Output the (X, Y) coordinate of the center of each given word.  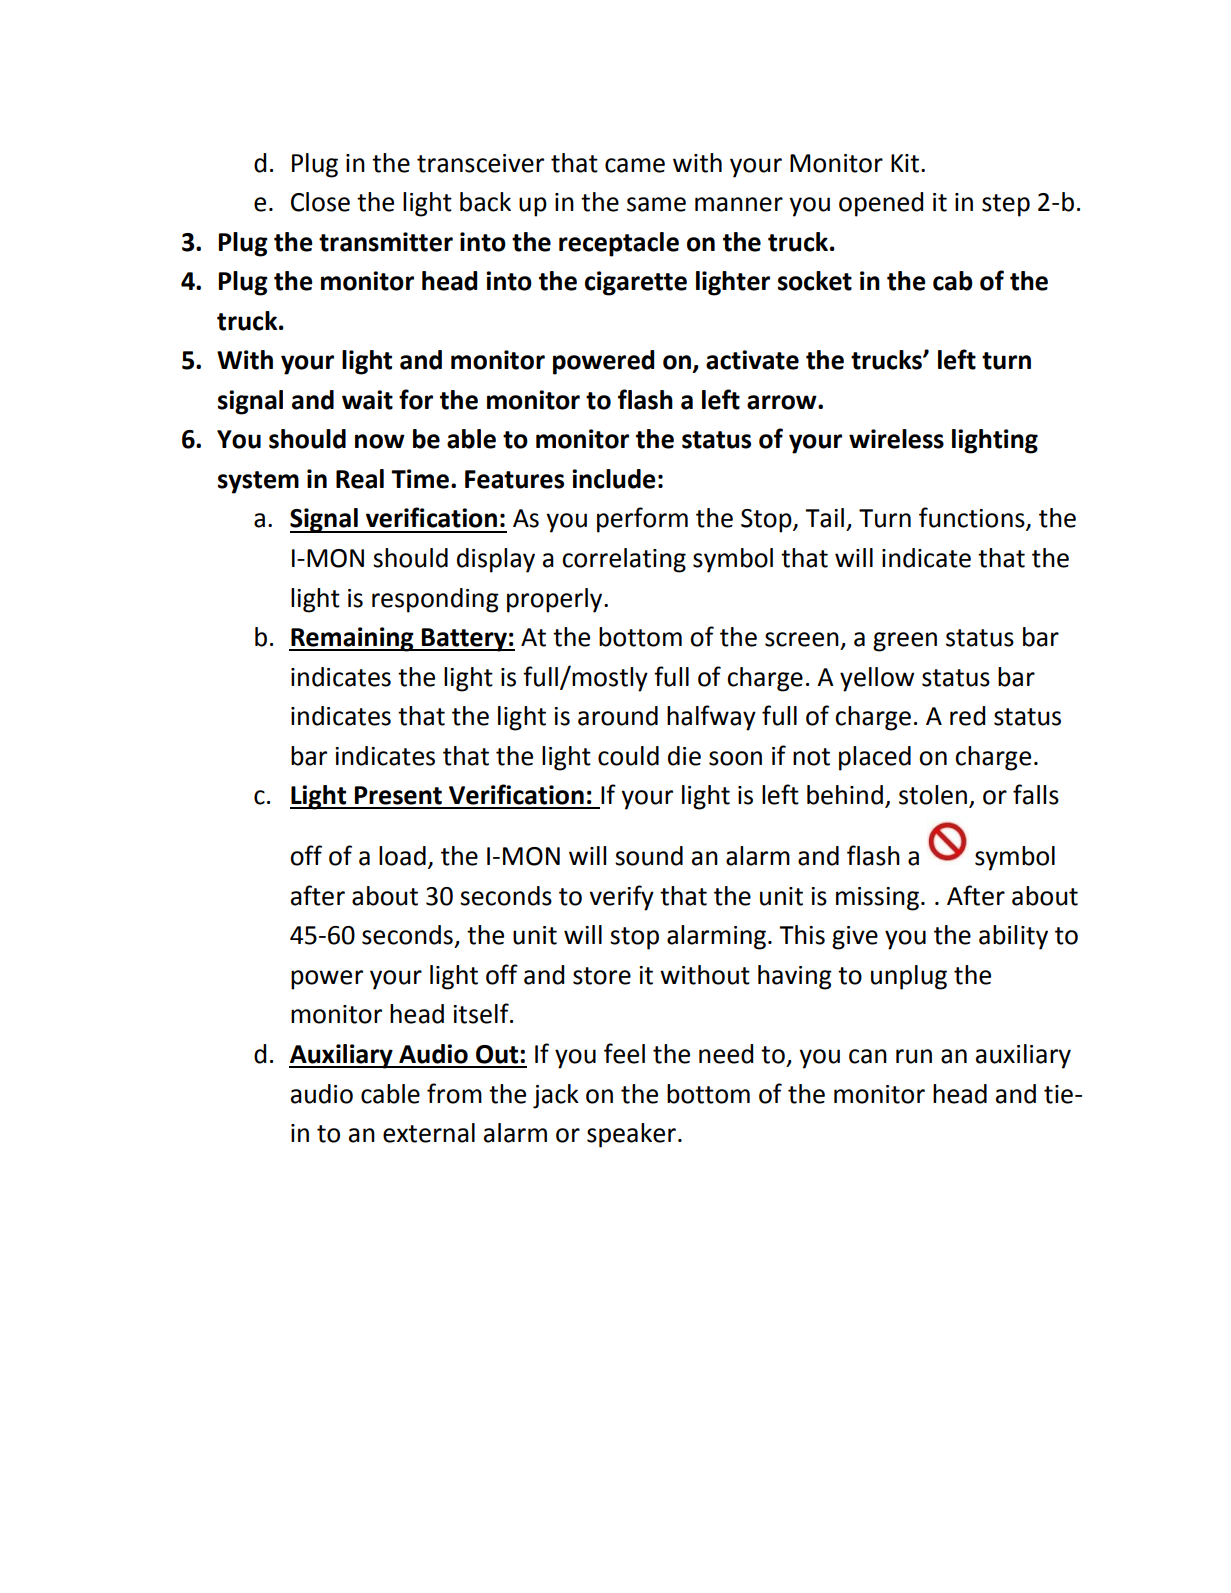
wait (367, 400)
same (656, 204)
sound (649, 856)
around (618, 716)
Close (320, 202)
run (914, 1056)
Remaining (352, 639)
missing (877, 899)
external (429, 1133)
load (402, 856)
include (614, 479)
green (905, 642)
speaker (631, 1135)
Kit (905, 163)
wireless (896, 439)
